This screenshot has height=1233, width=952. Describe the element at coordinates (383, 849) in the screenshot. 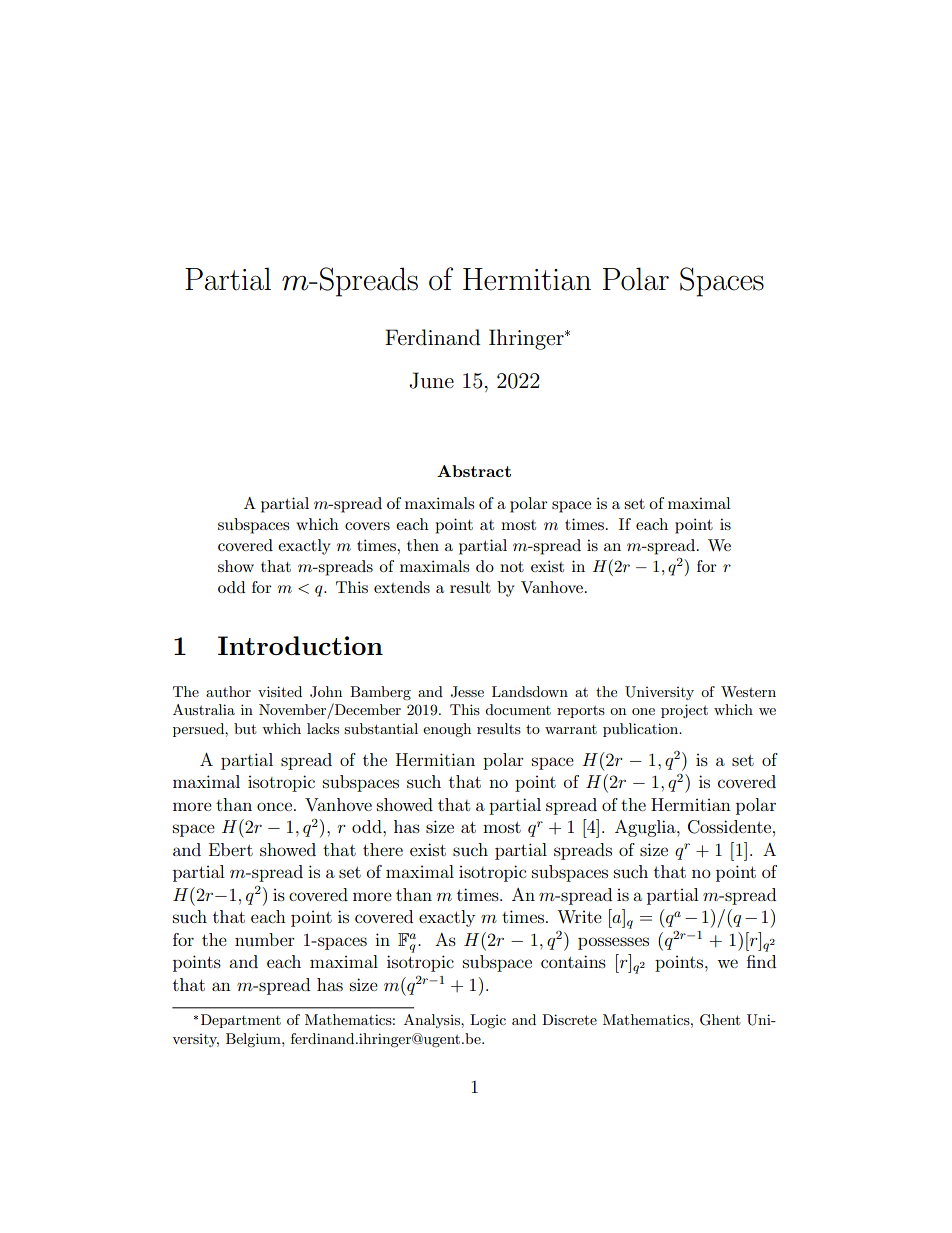

I see `there` at that location.
